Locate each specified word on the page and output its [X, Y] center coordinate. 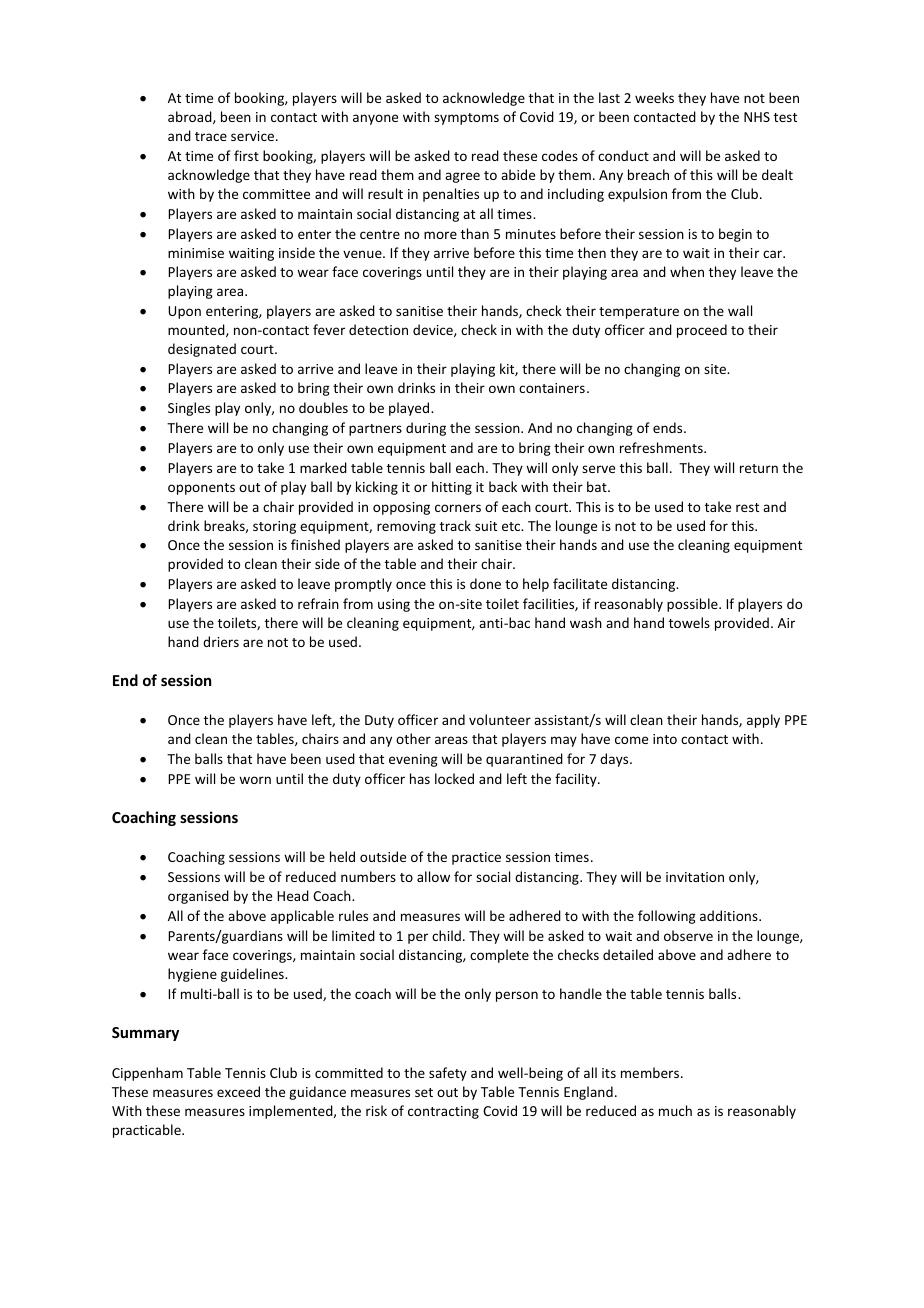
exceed [238, 1091]
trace [211, 136]
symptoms [466, 119]
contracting [443, 1112]
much [675, 1110]
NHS [757, 117]
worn [255, 780]
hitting [452, 488]
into [665, 739]
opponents [201, 489]
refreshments [662, 447]
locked [454, 778]
